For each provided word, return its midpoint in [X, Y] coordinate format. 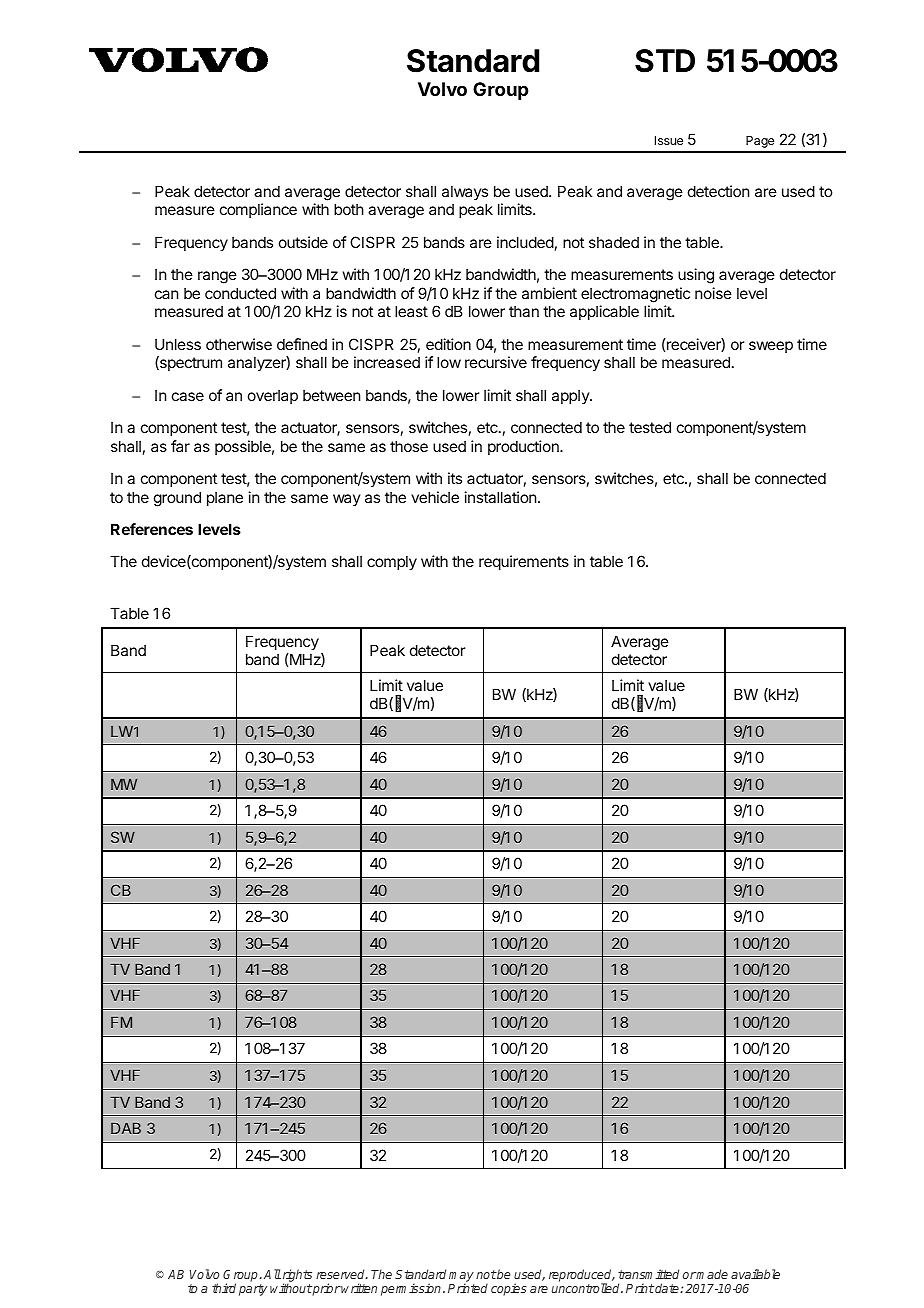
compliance [258, 210]
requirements [524, 562]
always [465, 192]
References [152, 529]
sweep [771, 347]
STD [665, 61]
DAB [126, 1128]
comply [392, 562]
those [409, 446]
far [180, 446]
